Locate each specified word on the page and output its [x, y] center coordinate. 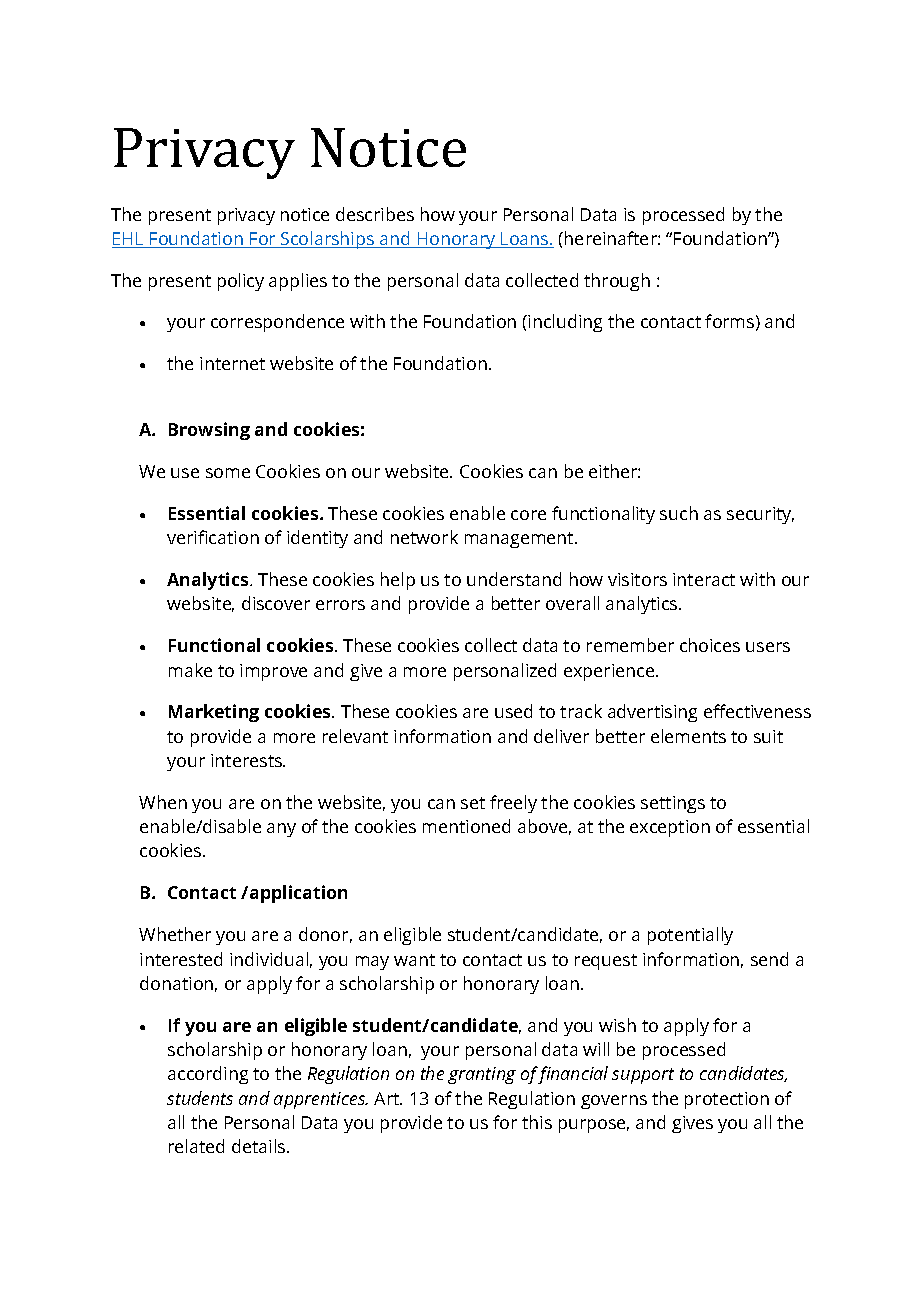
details [260, 1146]
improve [273, 672]
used [513, 711]
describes [375, 214]
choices [710, 645]
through [617, 282]
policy [241, 282]
